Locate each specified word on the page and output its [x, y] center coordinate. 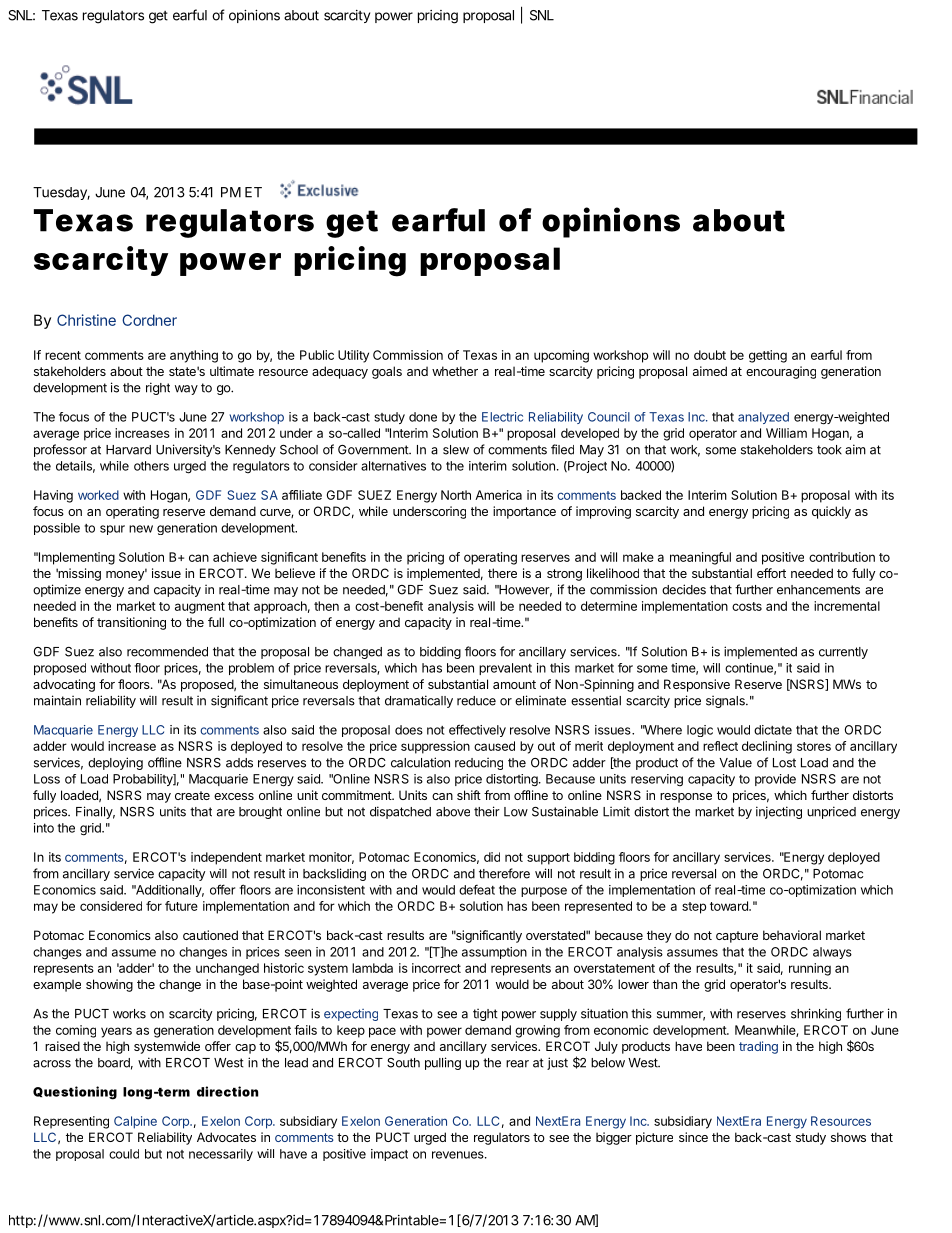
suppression [435, 747]
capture [737, 937]
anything [194, 356]
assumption [494, 953]
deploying [115, 763]
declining [767, 747]
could [124, 1154]
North [456, 495]
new [141, 529]
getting [768, 356]
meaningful [700, 558]
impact [389, 1155]
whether [455, 371]
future [181, 906]
